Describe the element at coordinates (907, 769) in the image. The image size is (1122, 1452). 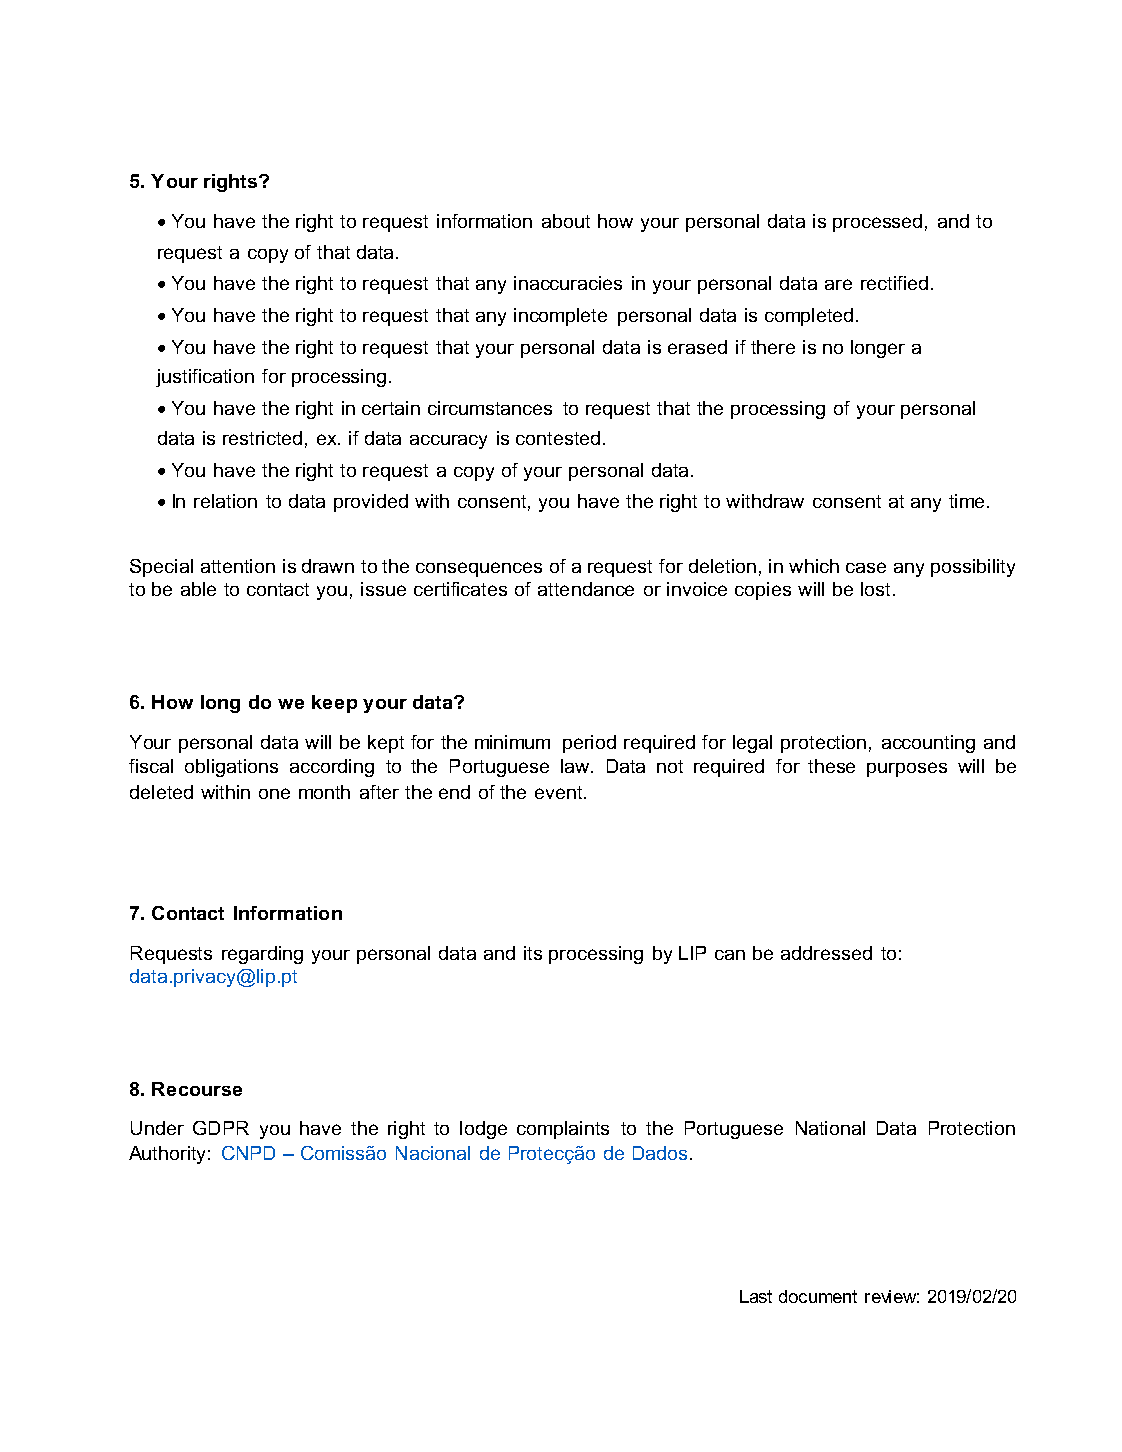
I see `purposes` at that location.
